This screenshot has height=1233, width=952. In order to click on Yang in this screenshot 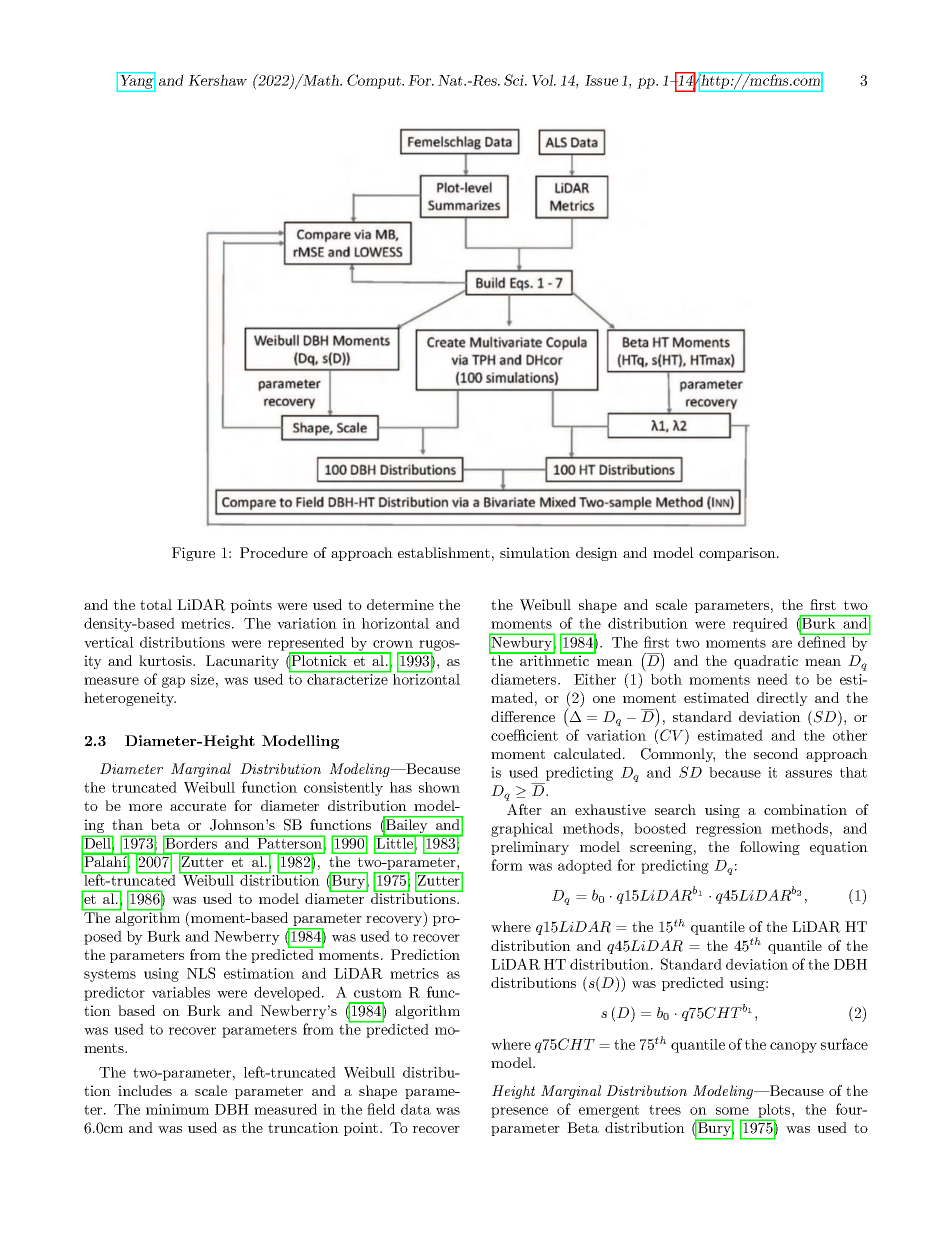, I will do `click(136, 82)`.
